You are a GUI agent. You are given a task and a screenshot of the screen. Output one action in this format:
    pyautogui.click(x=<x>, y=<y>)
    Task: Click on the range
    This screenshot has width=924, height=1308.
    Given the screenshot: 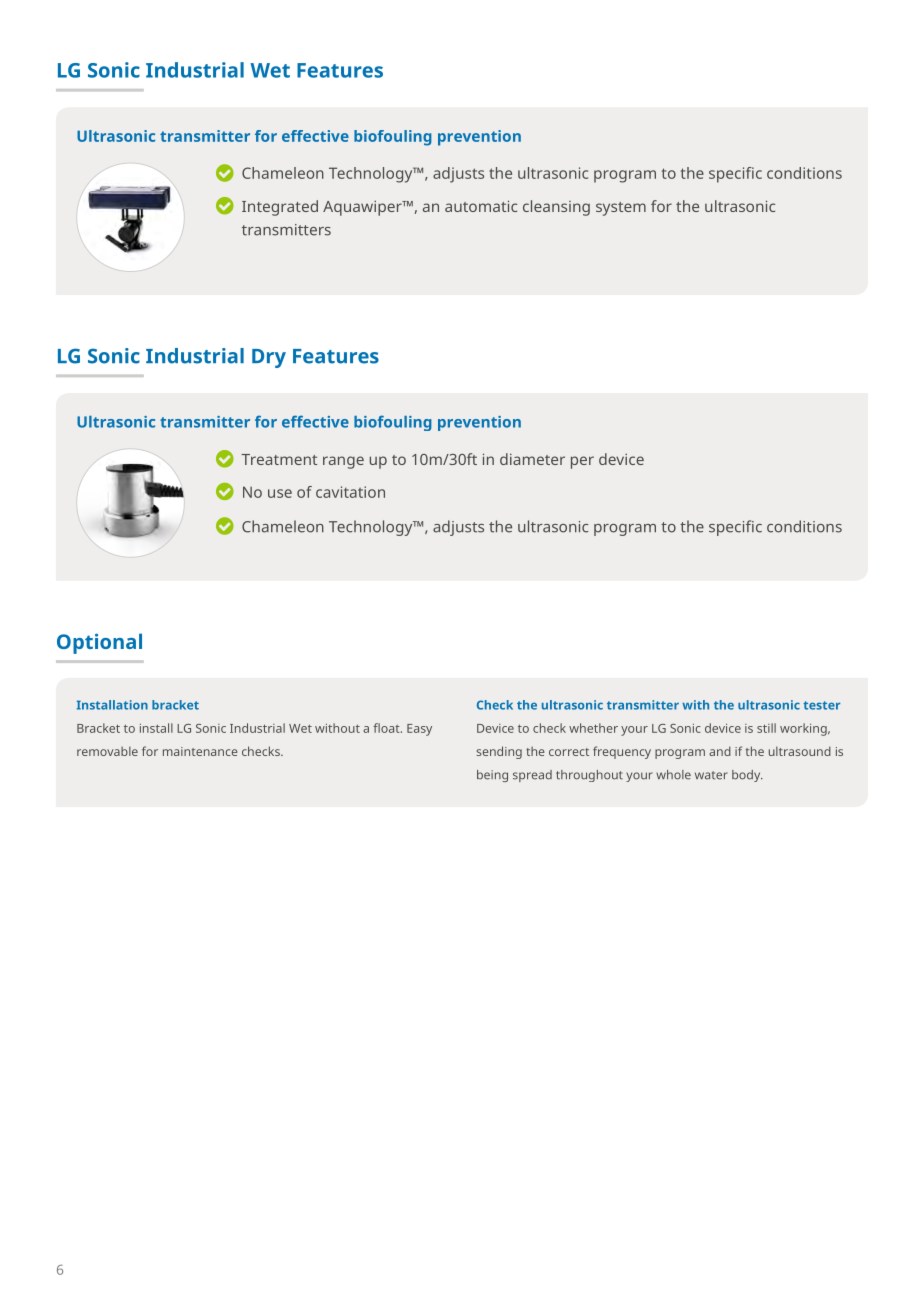 What is the action you would take?
    pyautogui.click(x=343, y=462)
